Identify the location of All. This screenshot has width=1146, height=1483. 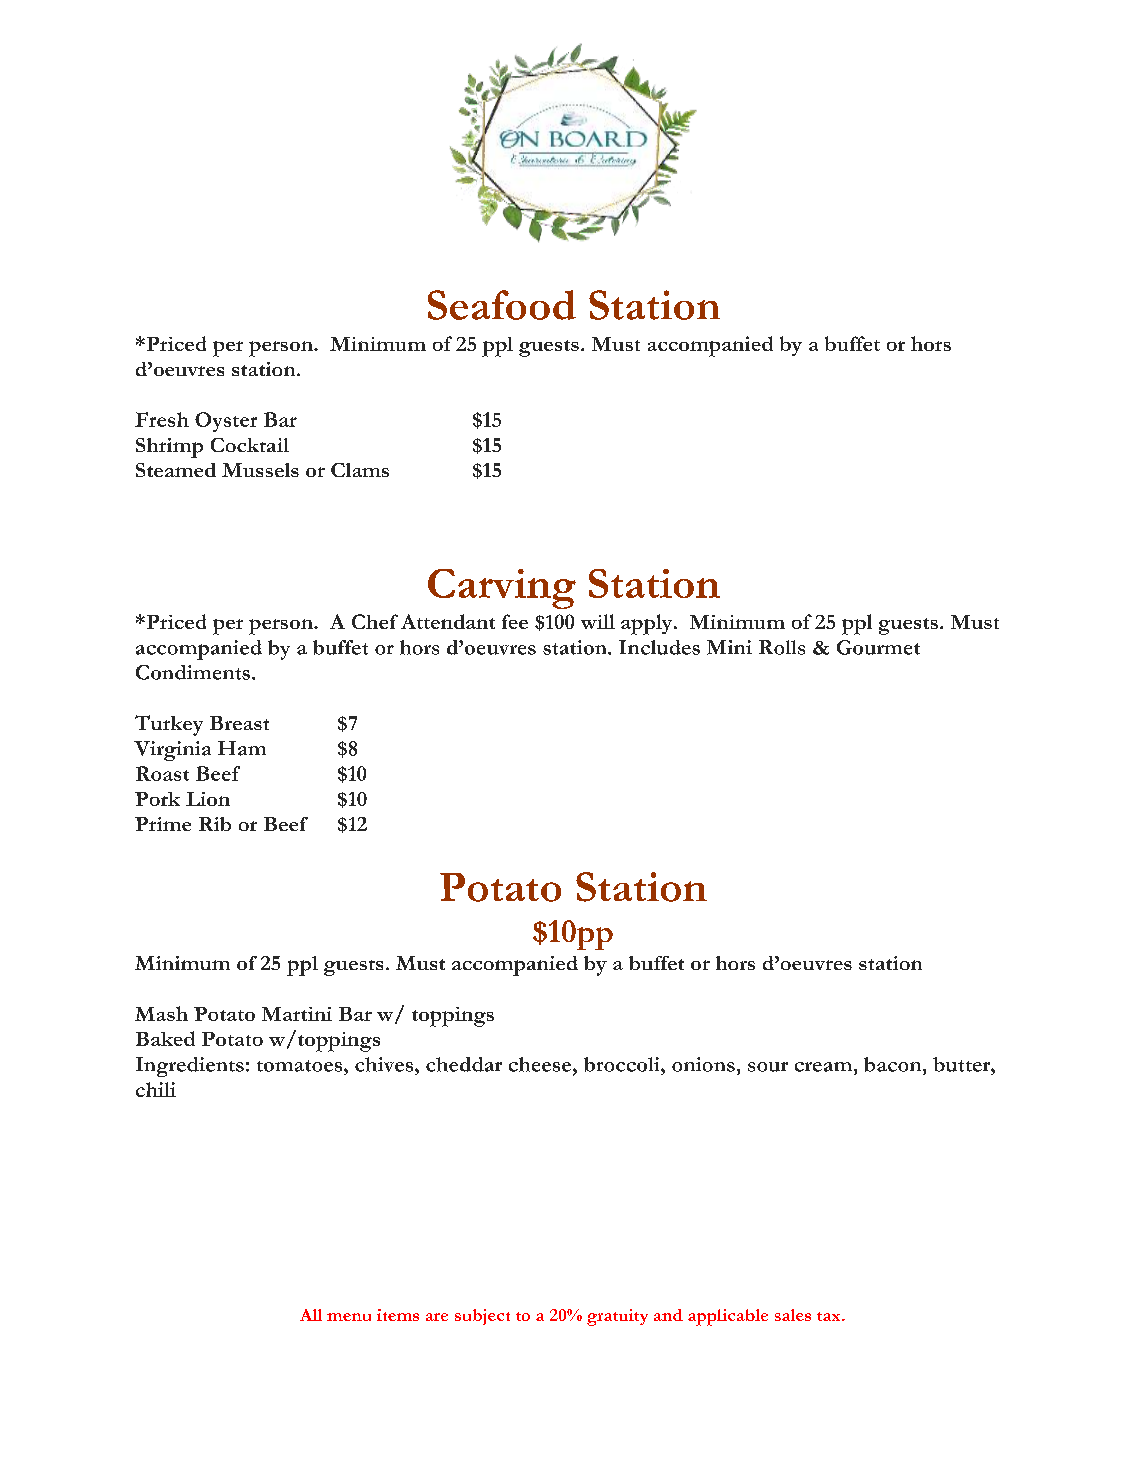
(311, 1315).
